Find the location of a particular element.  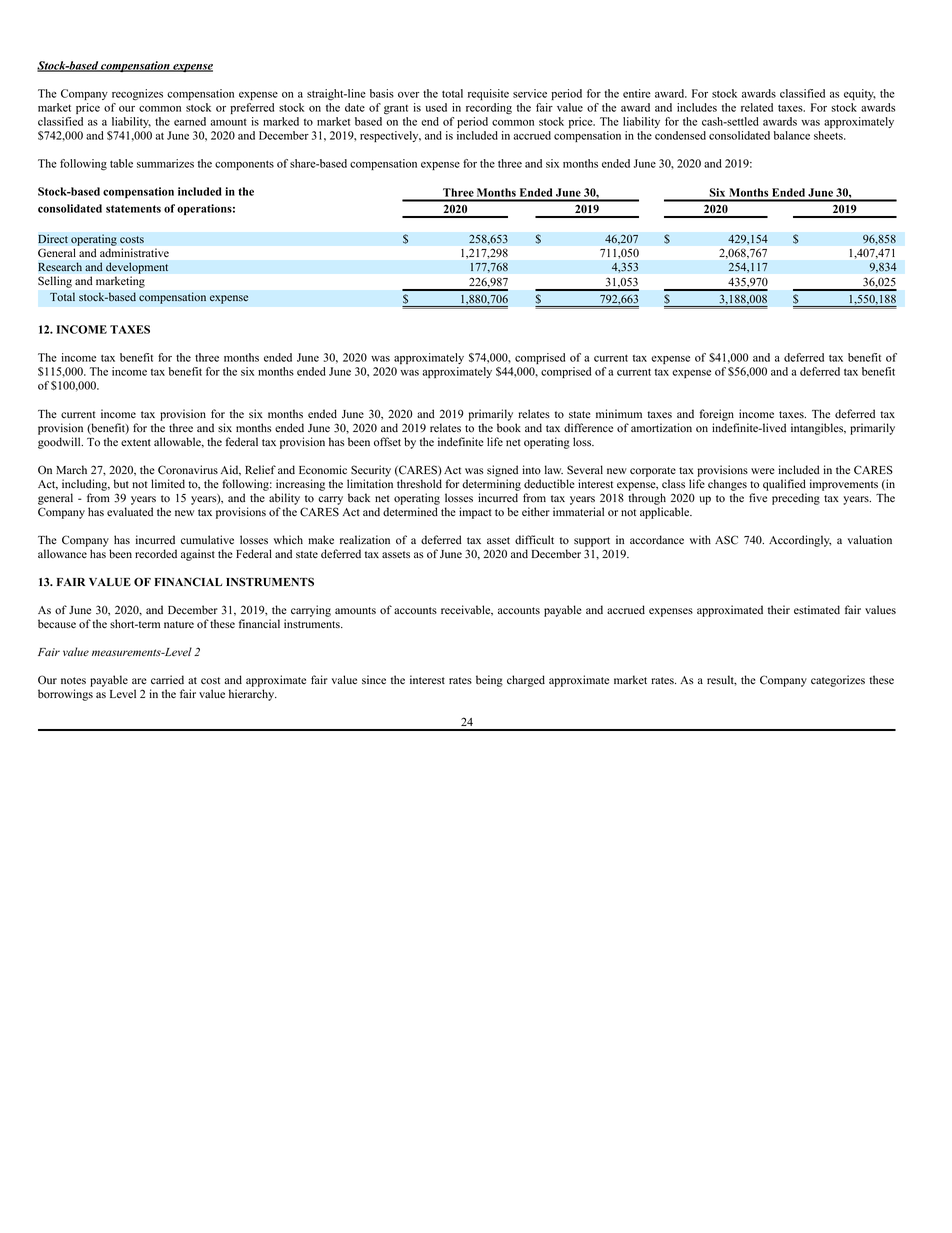

being is located at coordinates (489, 681).
